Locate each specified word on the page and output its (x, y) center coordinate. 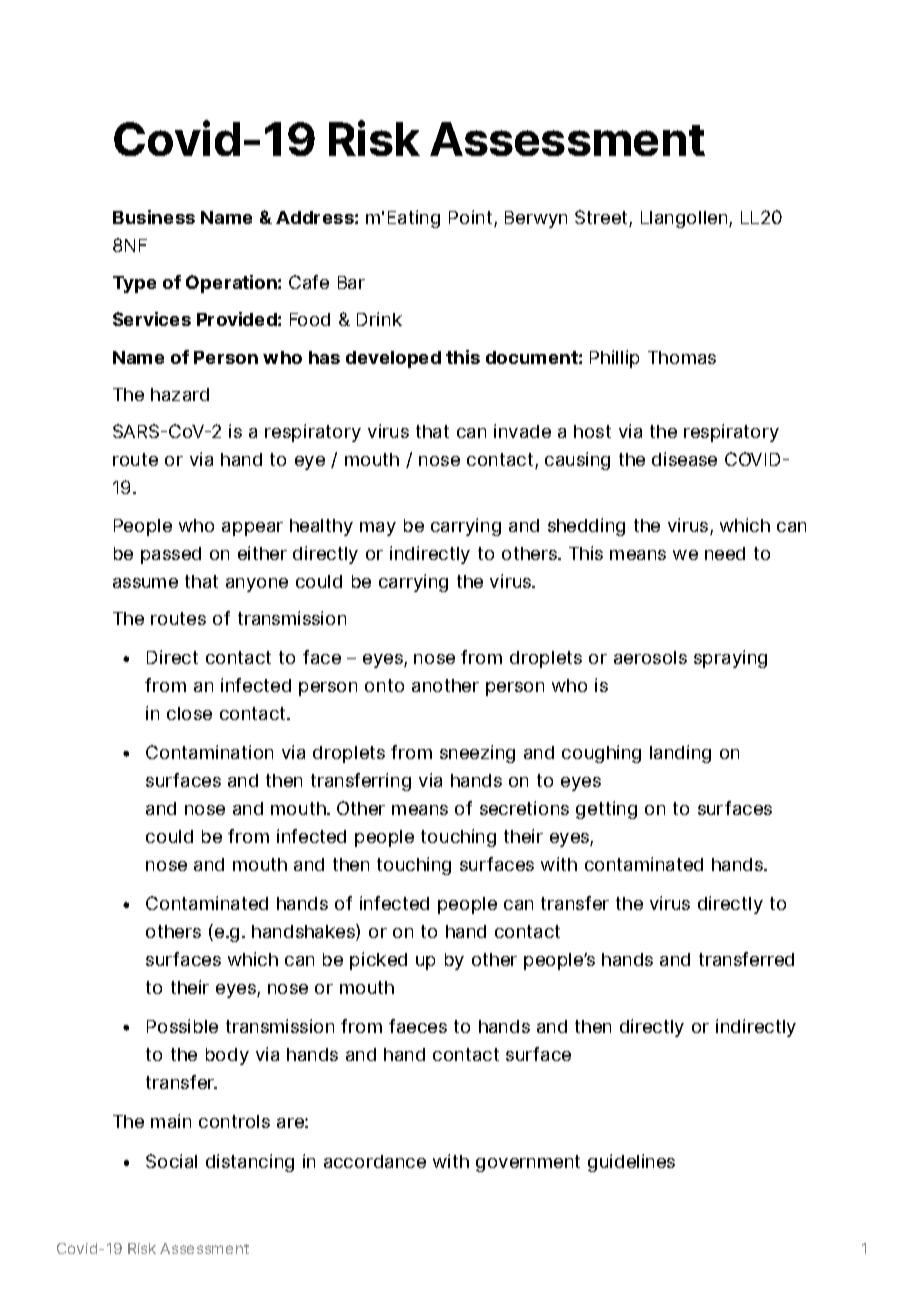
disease (684, 459)
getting (606, 810)
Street (601, 217)
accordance (375, 1161)
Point (470, 217)
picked (378, 961)
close (189, 713)
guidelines (631, 1163)
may (378, 529)
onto (384, 685)
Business (154, 217)
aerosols (650, 657)
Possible (182, 1026)
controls (234, 1121)
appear (252, 529)
